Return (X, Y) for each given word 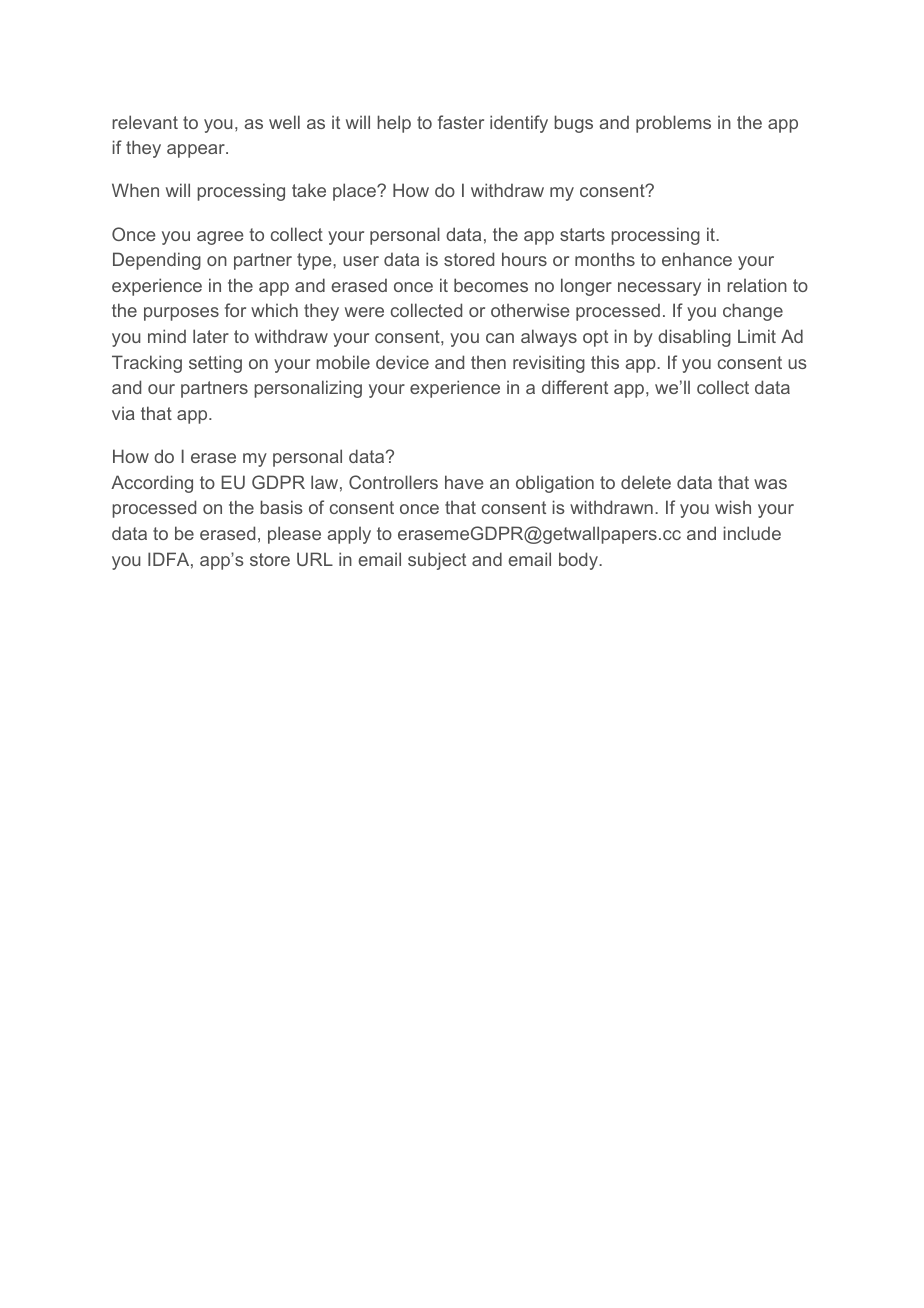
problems (673, 124)
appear (197, 151)
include (752, 533)
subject (437, 561)
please (294, 535)
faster (461, 122)
